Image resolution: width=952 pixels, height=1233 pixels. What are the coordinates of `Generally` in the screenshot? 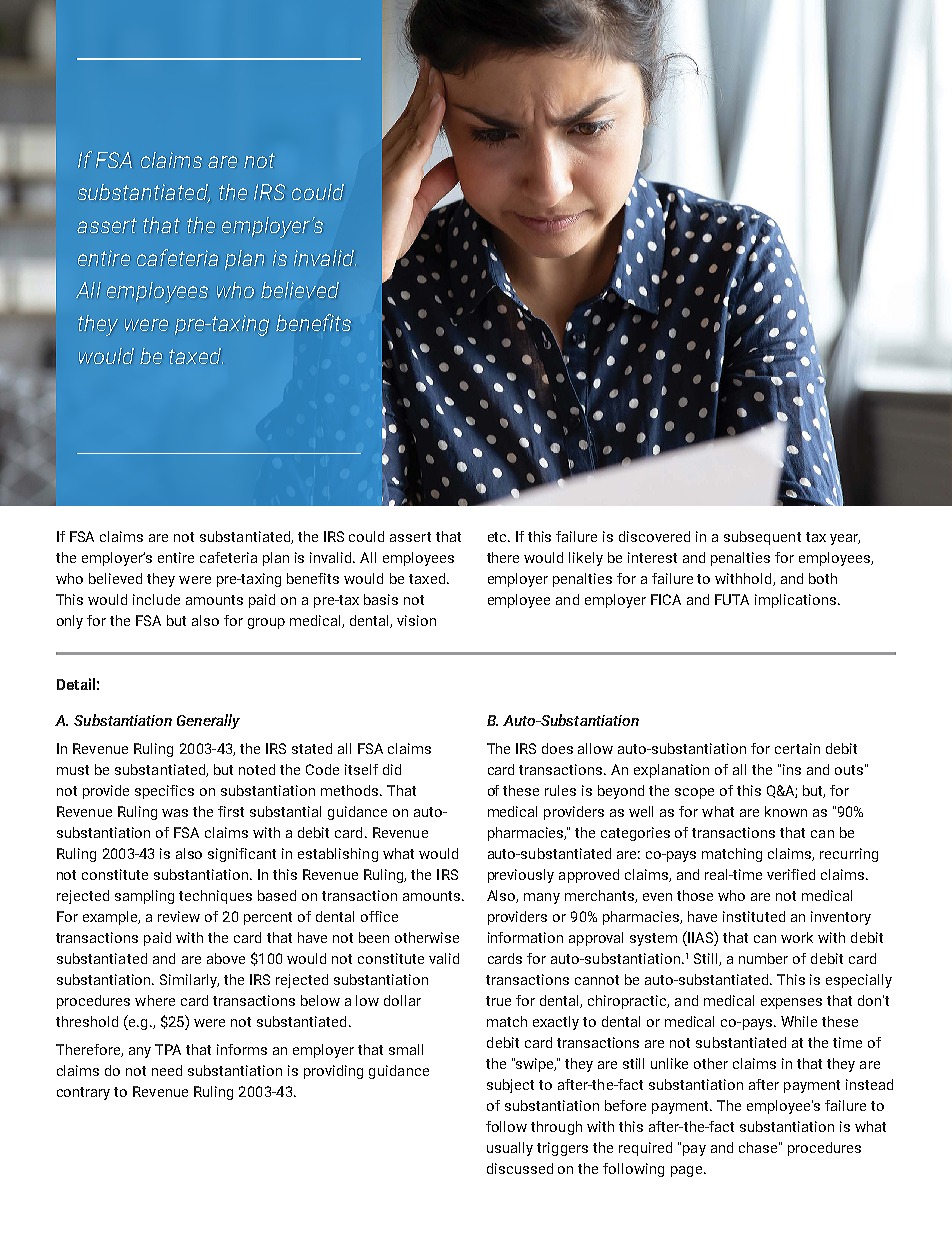 It's located at (208, 721).
